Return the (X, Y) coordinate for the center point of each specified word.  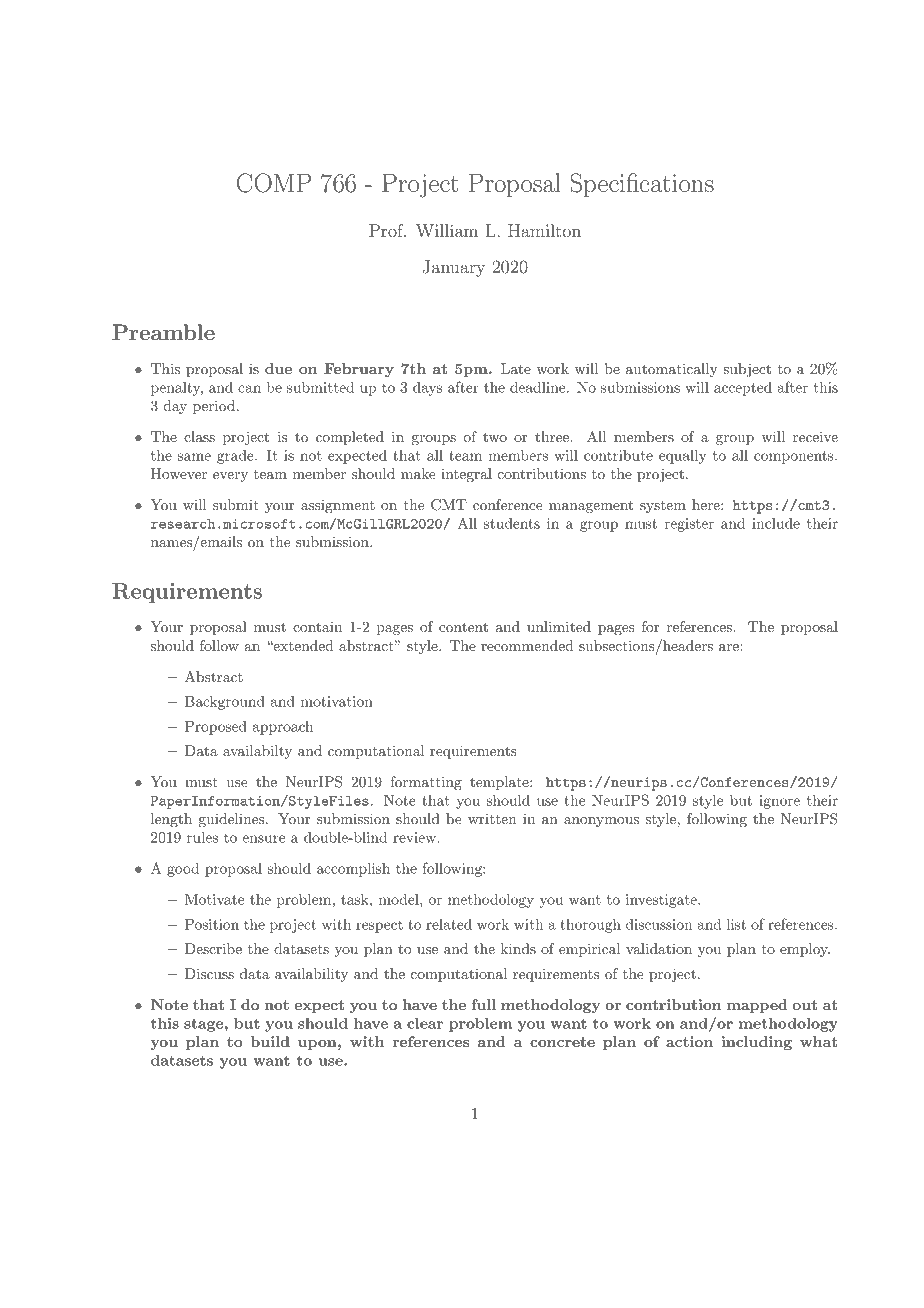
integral (466, 475)
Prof (387, 230)
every (230, 477)
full (483, 1004)
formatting (426, 783)
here (707, 504)
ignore (779, 802)
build (270, 1041)
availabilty (257, 752)
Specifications (642, 185)
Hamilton (544, 230)
